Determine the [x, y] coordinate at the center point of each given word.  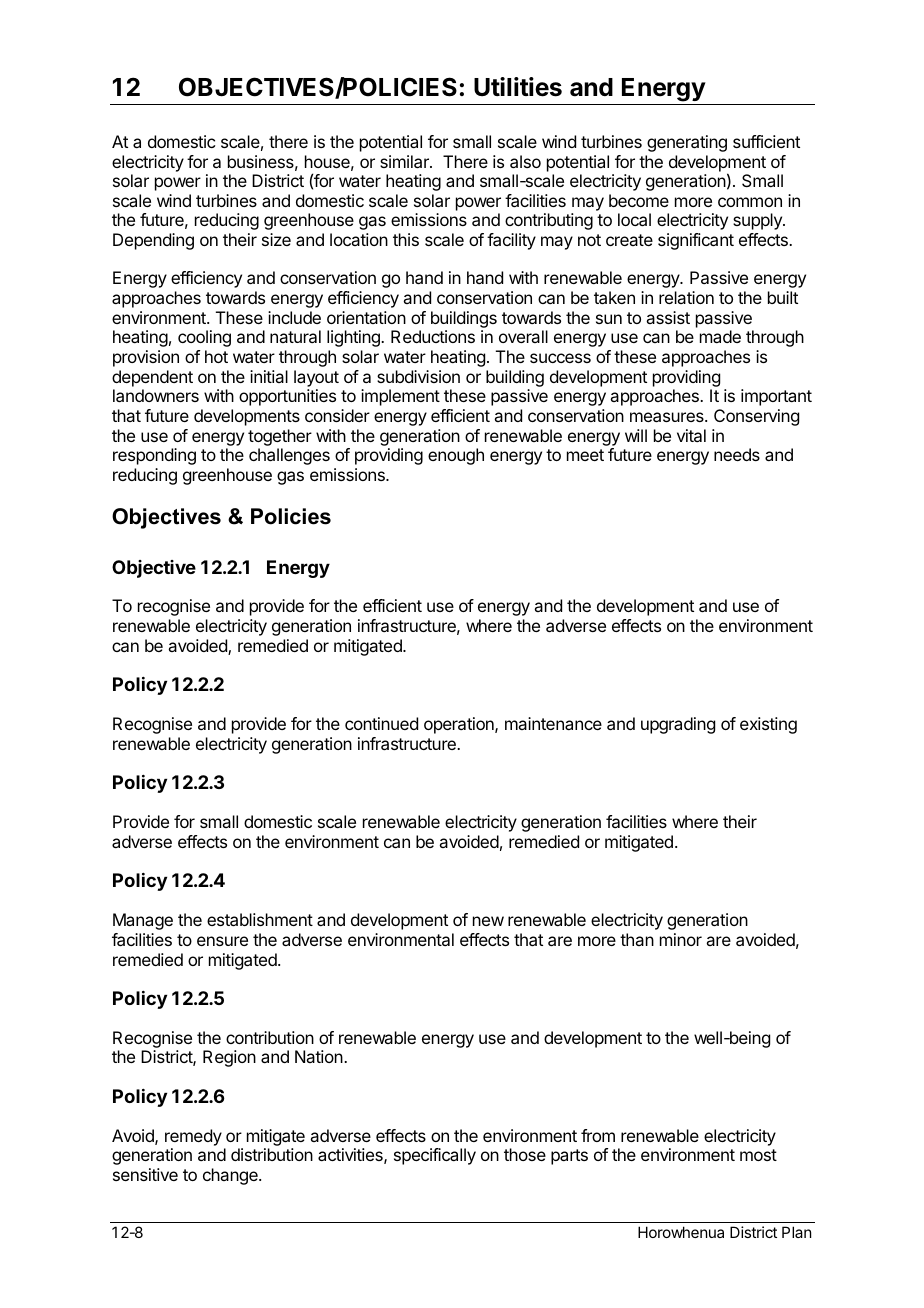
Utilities [518, 87]
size [276, 239]
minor [681, 939]
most [758, 1155]
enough [456, 456]
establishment [260, 919]
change [231, 1176]
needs [737, 454]
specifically [435, 1156]
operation [460, 725]
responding [154, 456]
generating [687, 143]
